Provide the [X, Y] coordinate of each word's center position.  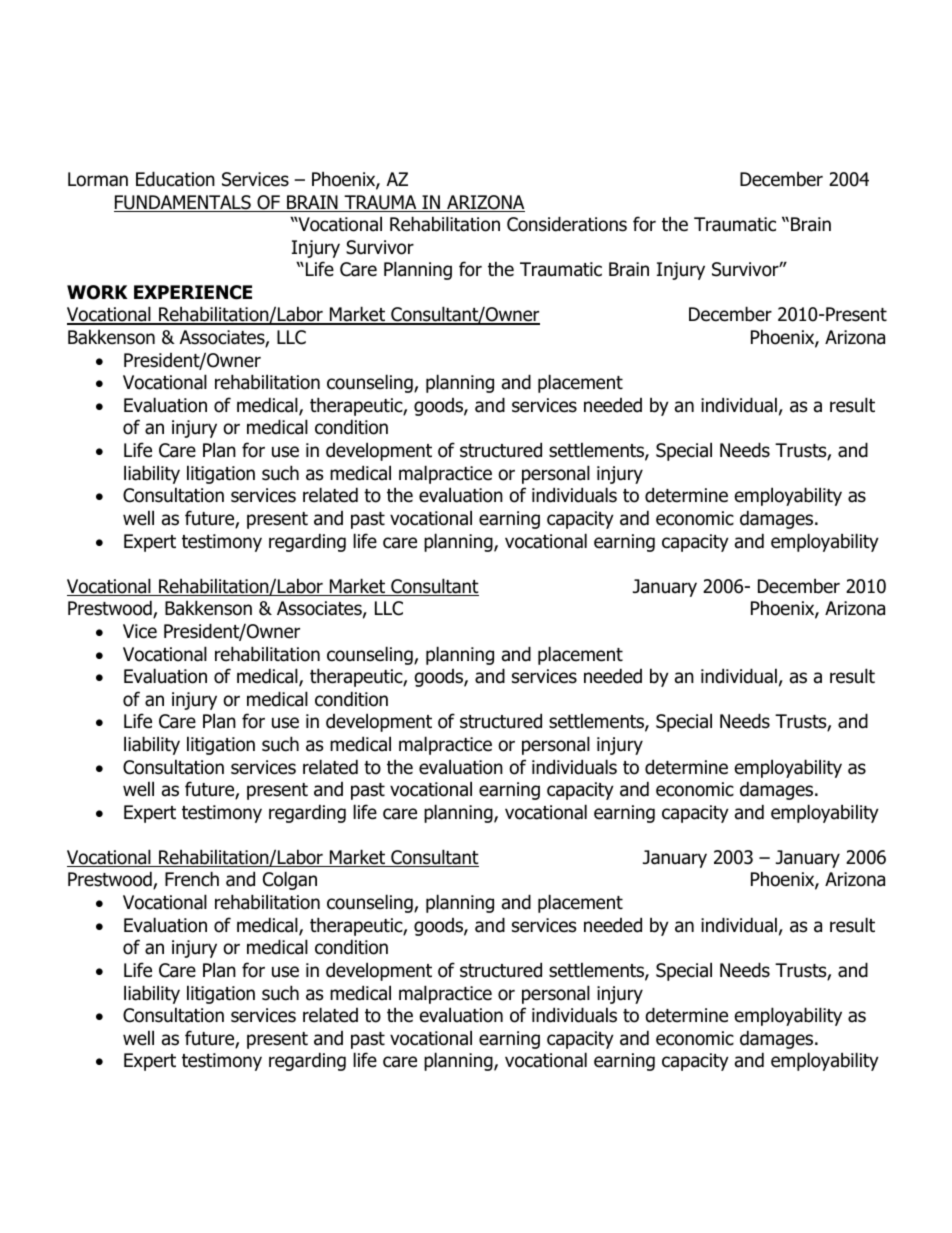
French [192, 879]
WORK [97, 292]
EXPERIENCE [193, 292]
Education [175, 179]
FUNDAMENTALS [183, 203]
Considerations [567, 224]
